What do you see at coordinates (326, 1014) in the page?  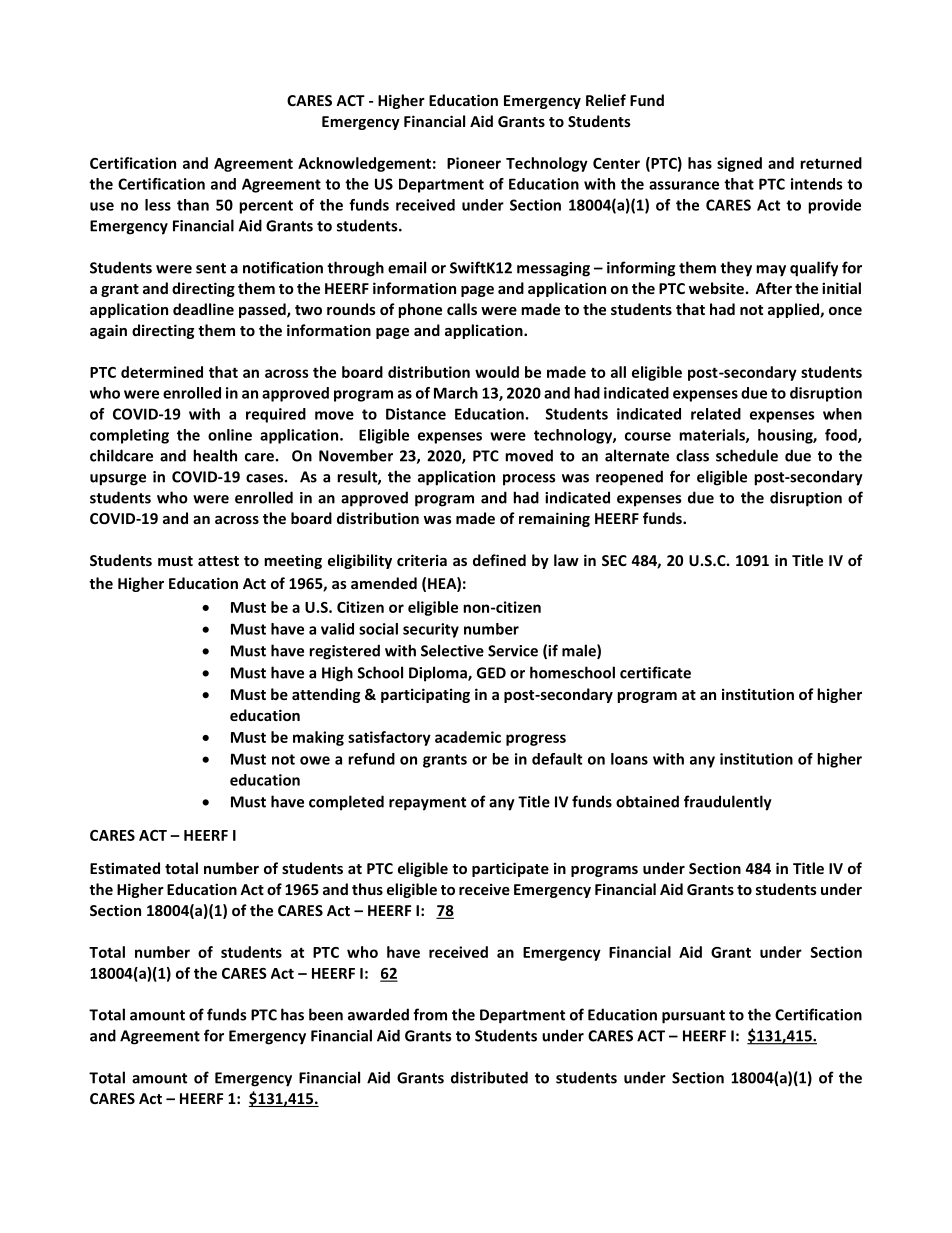 I see `been` at bounding box center [326, 1014].
